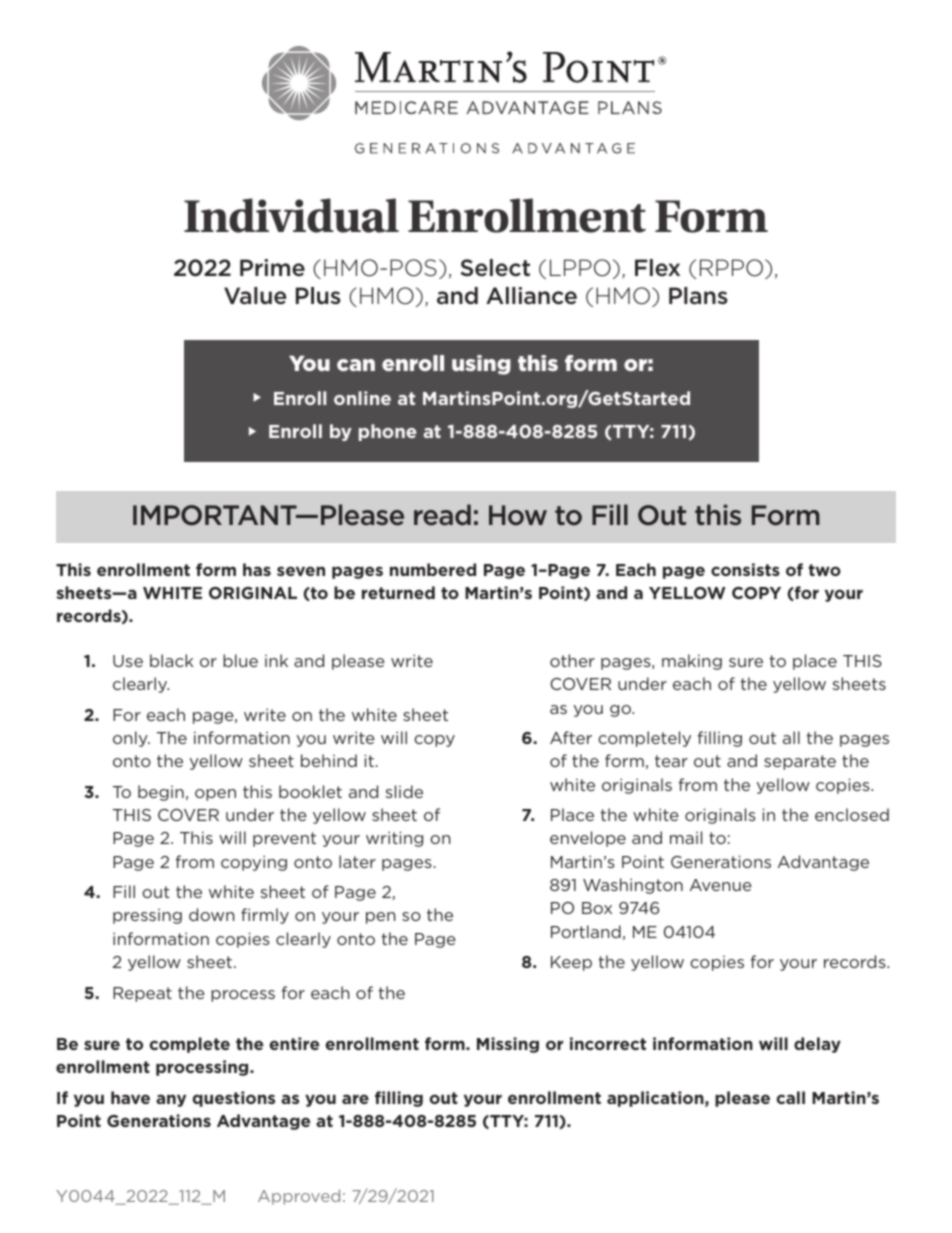  I want to click on has, so click(257, 569).
